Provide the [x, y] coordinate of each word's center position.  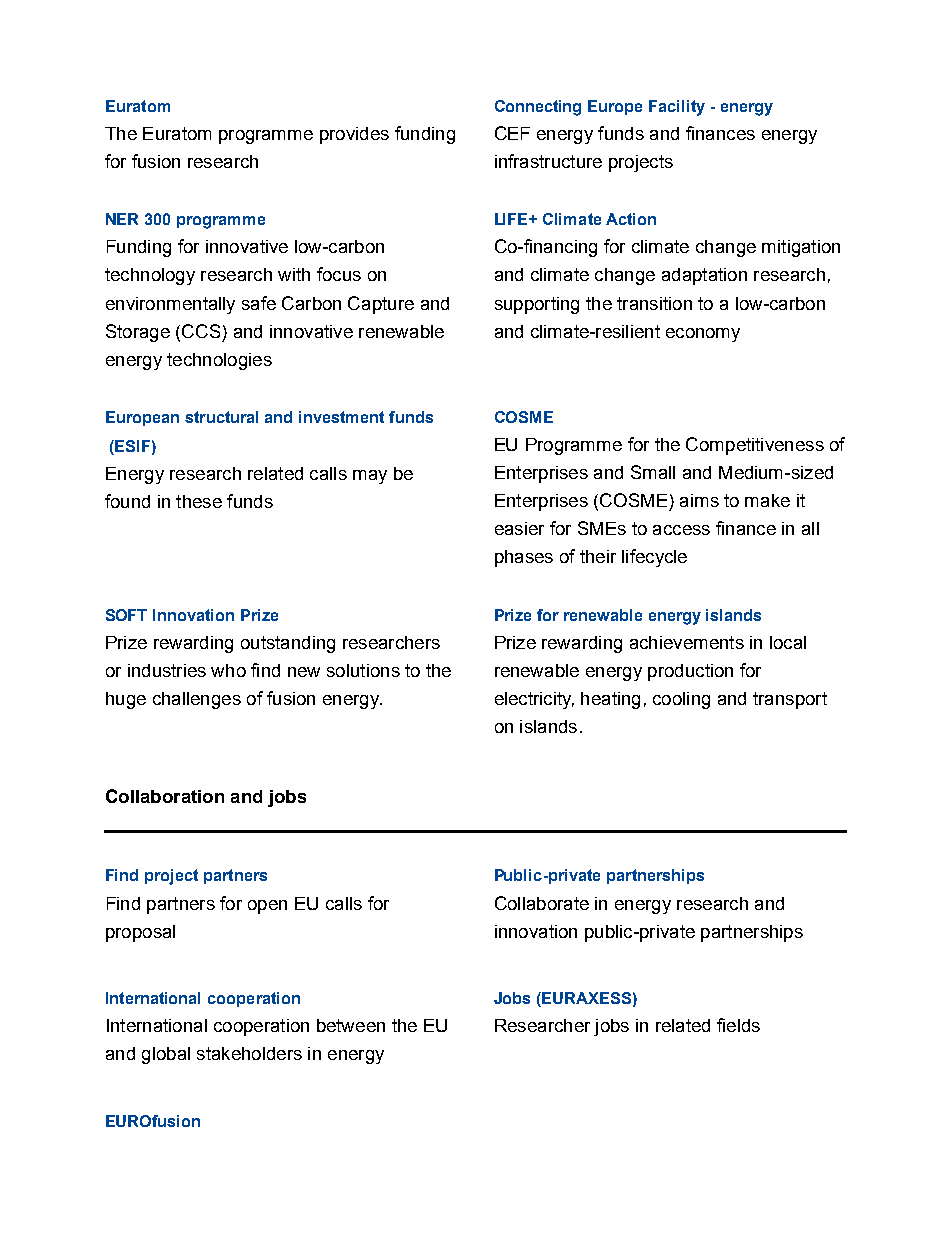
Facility [677, 108]
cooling [681, 700]
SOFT [126, 615]
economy [703, 335]
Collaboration [165, 796]
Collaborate [542, 903]
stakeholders [249, 1053]
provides [354, 135]
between [351, 1025]
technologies [219, 361]
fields [738, 1025]
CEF [512, 133]
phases [524, 558]
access [681, 530]
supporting [537, 305]
